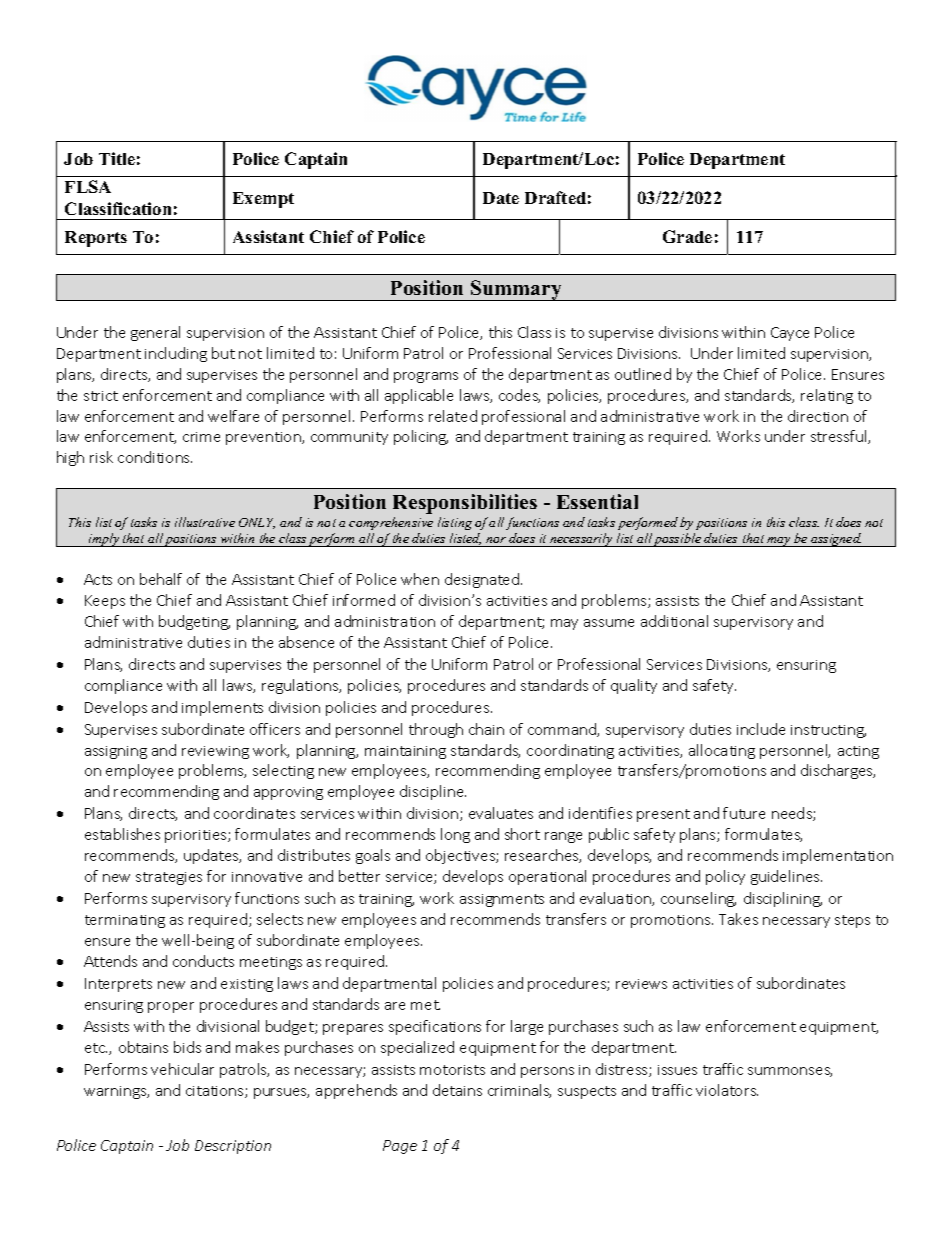  What do you see at coordinates (818, 416) in the document?
I see `direction` at bounding box center [818, 416].
